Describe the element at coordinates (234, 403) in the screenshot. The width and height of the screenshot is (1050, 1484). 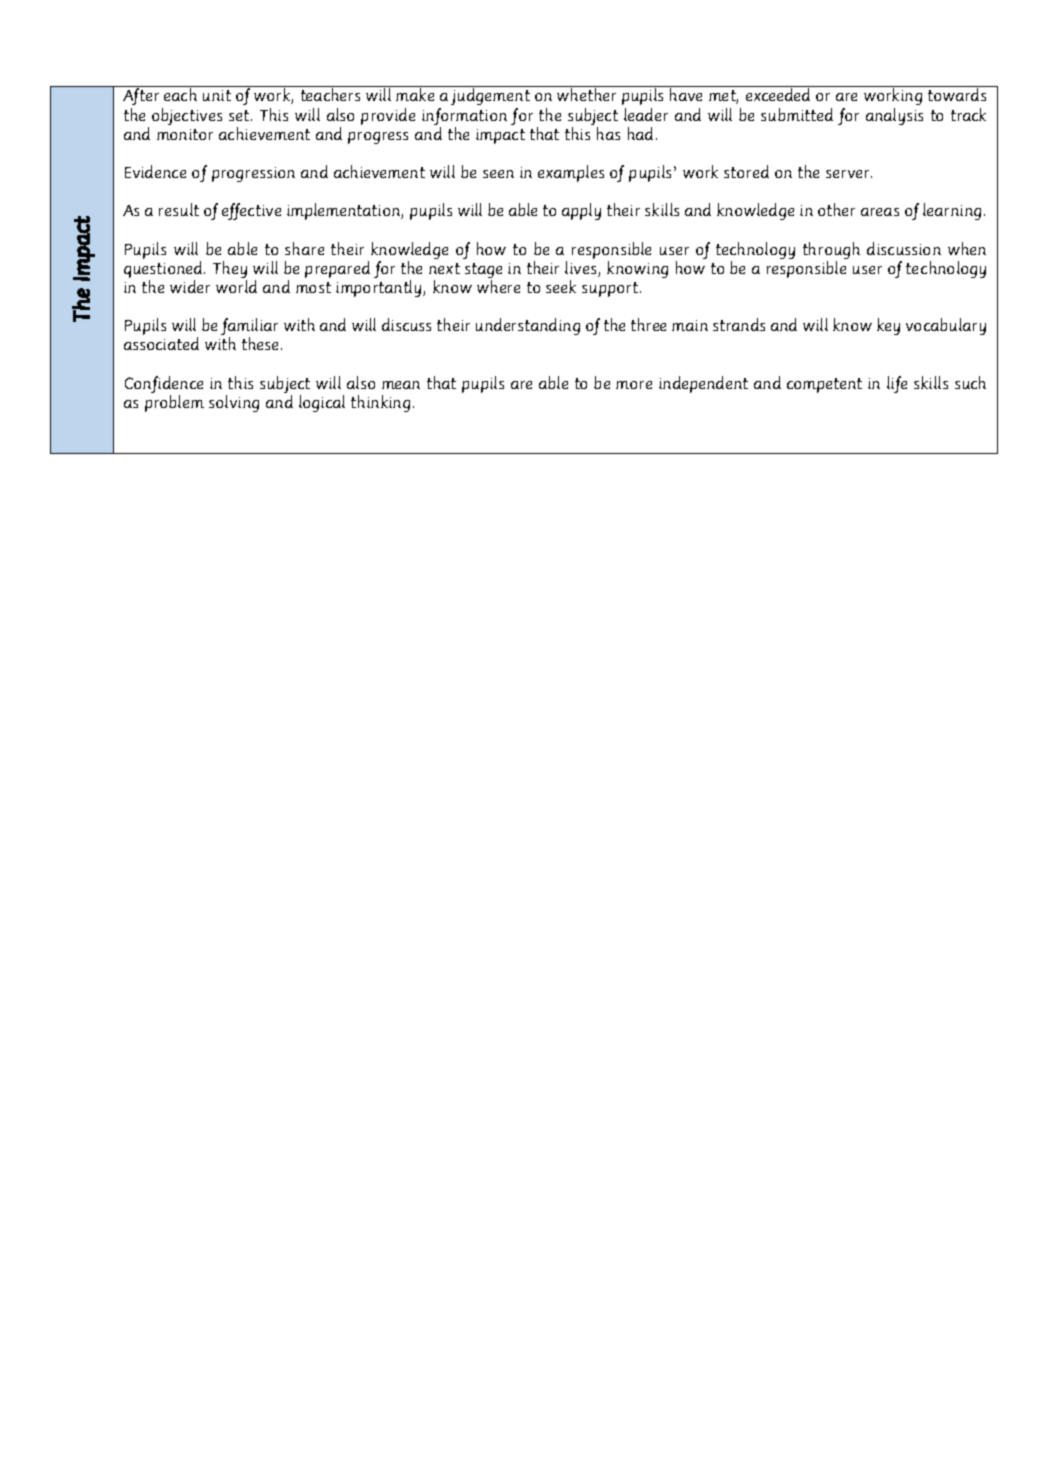
I see `solving` at that location.
